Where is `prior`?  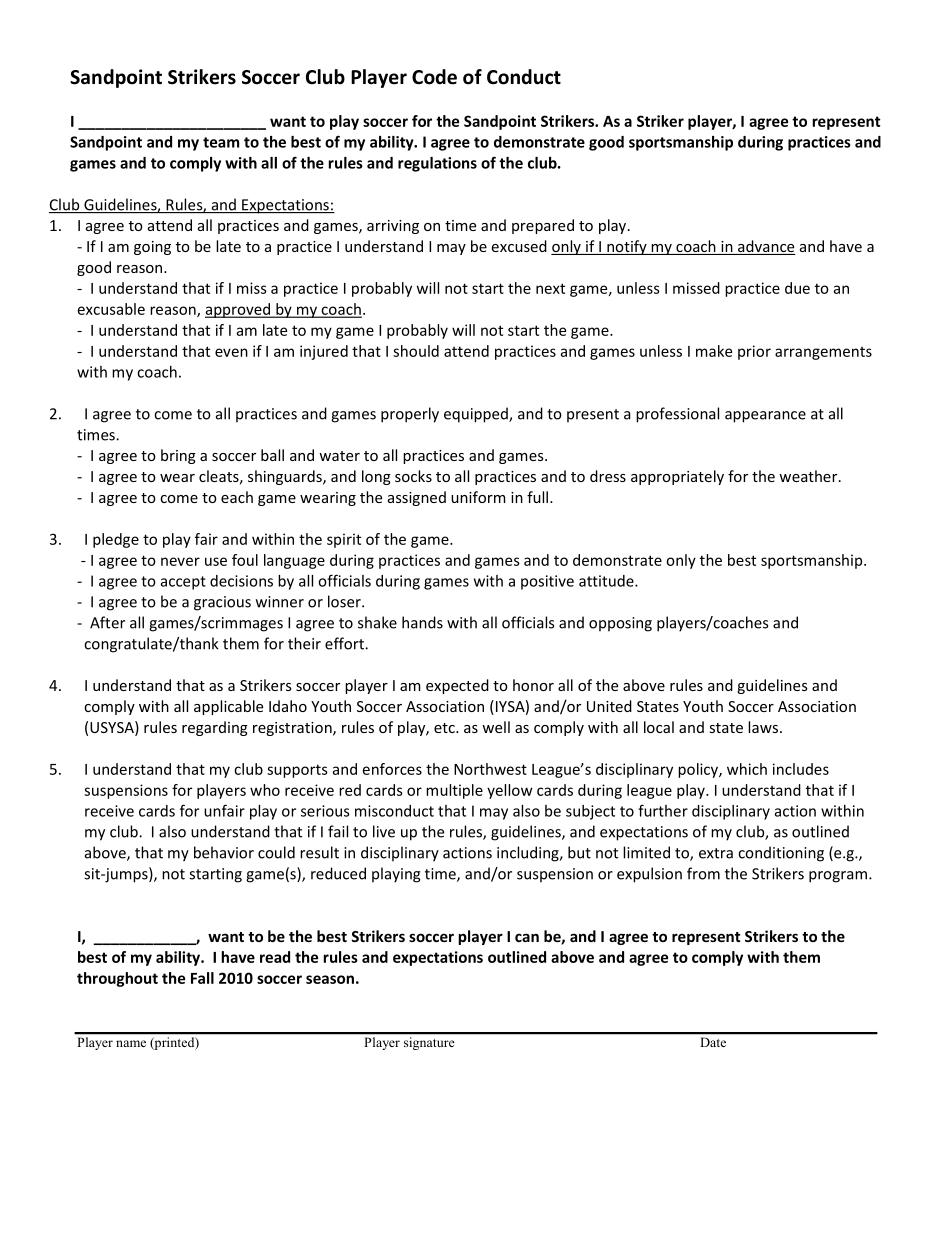 prior is located at coordinates (754, 352).
